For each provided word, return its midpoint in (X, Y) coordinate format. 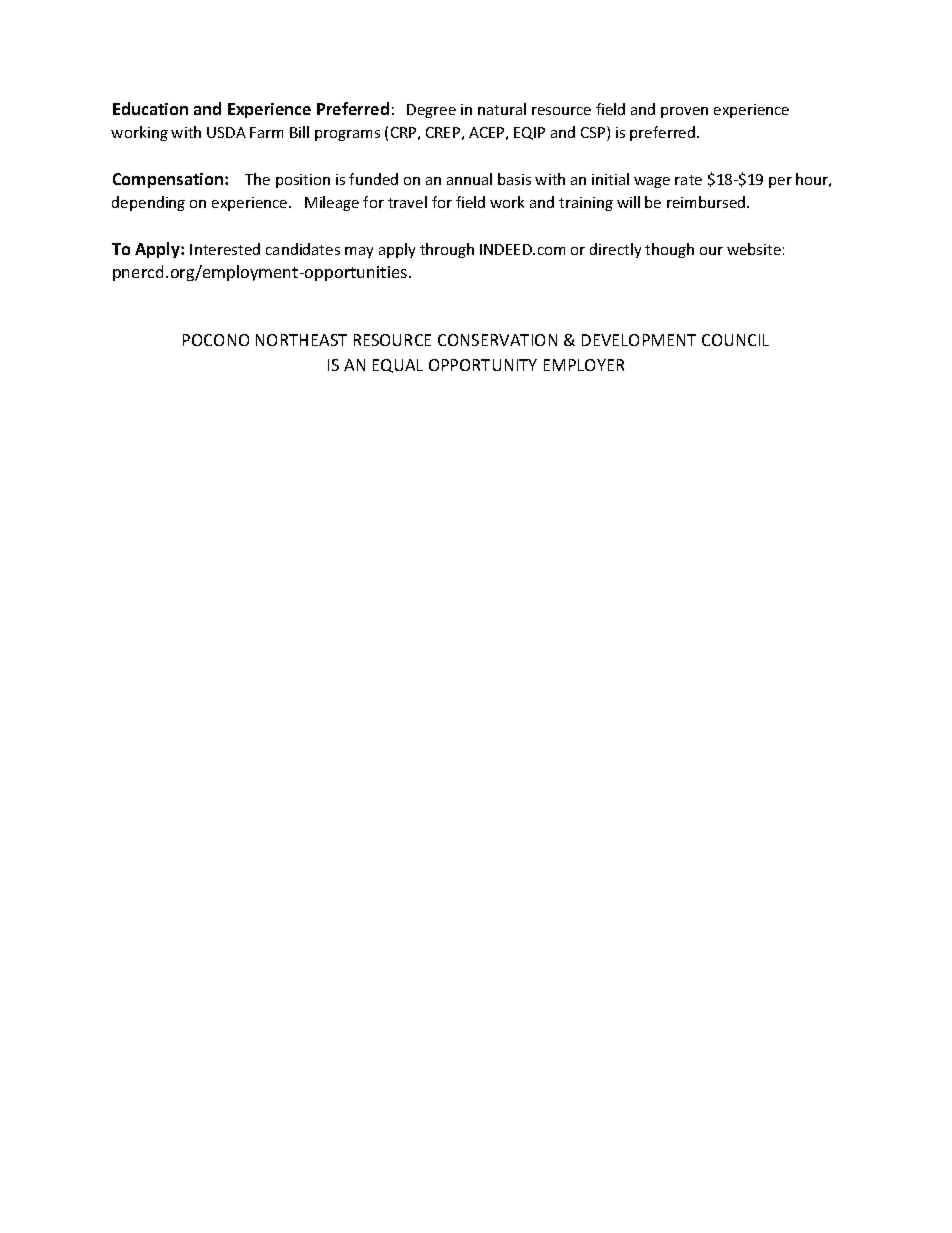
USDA (226, 132)
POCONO (216, 340)
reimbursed (707, 202)
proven (684, 112)
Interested (225, 249)
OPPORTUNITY (483, 365)
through (447, 250)
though (669, 250)
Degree (431, 111)
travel (407, 202)
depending (148, 203)
